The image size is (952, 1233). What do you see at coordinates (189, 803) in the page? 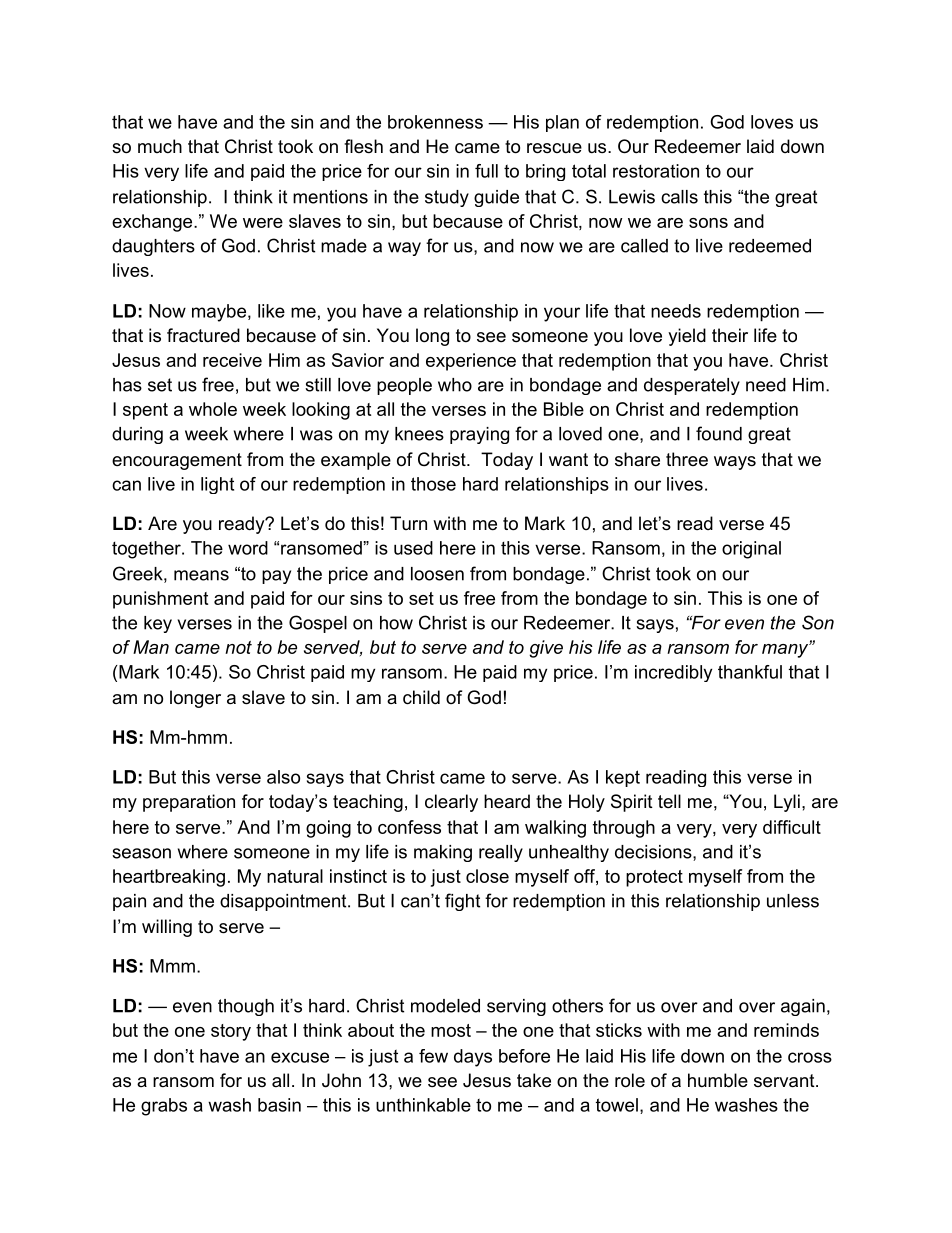
I see `preparation` at bounding box center [189, 803].
